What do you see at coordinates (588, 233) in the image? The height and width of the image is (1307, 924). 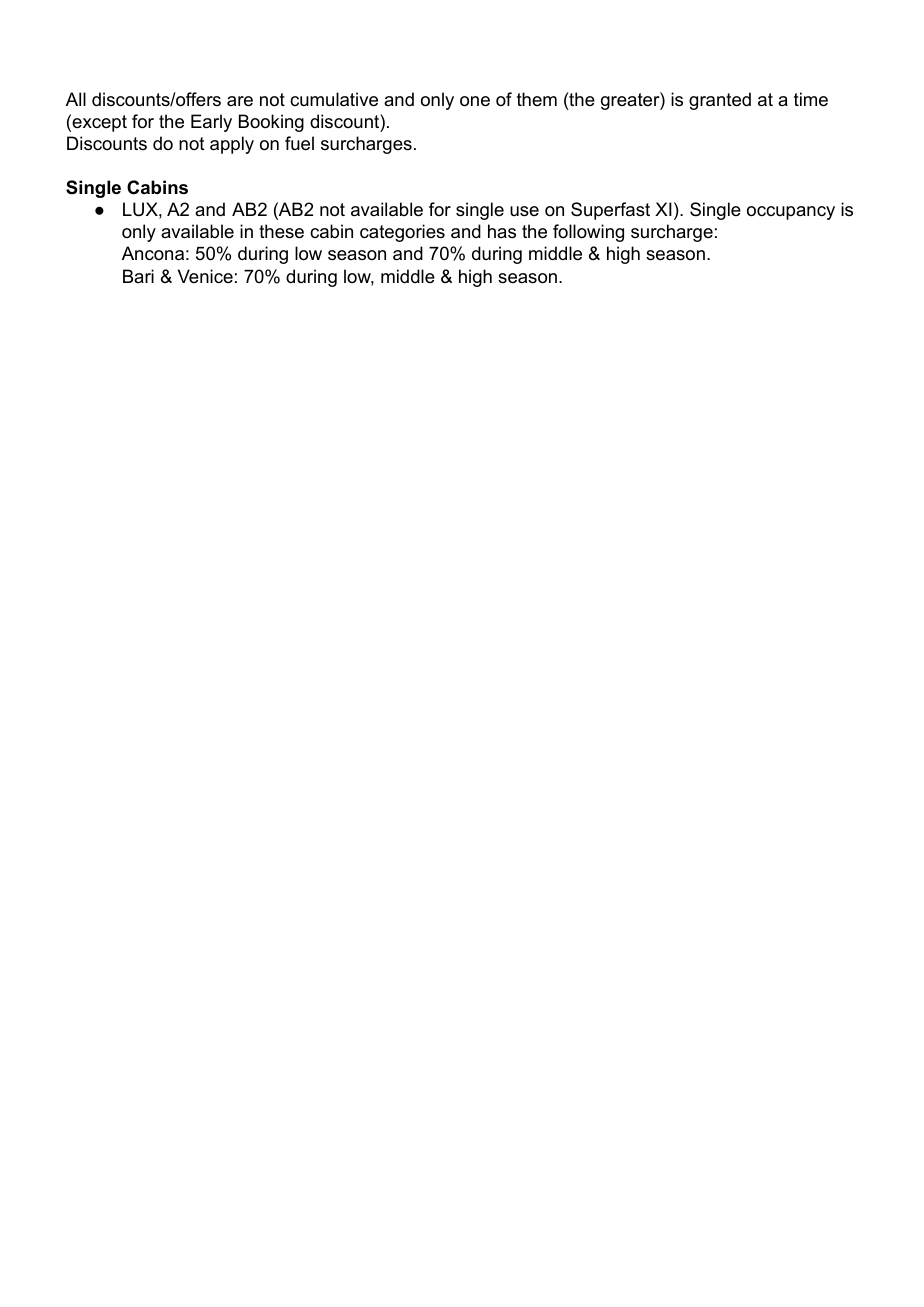 I see `following` at bounding box center [588, 233].
